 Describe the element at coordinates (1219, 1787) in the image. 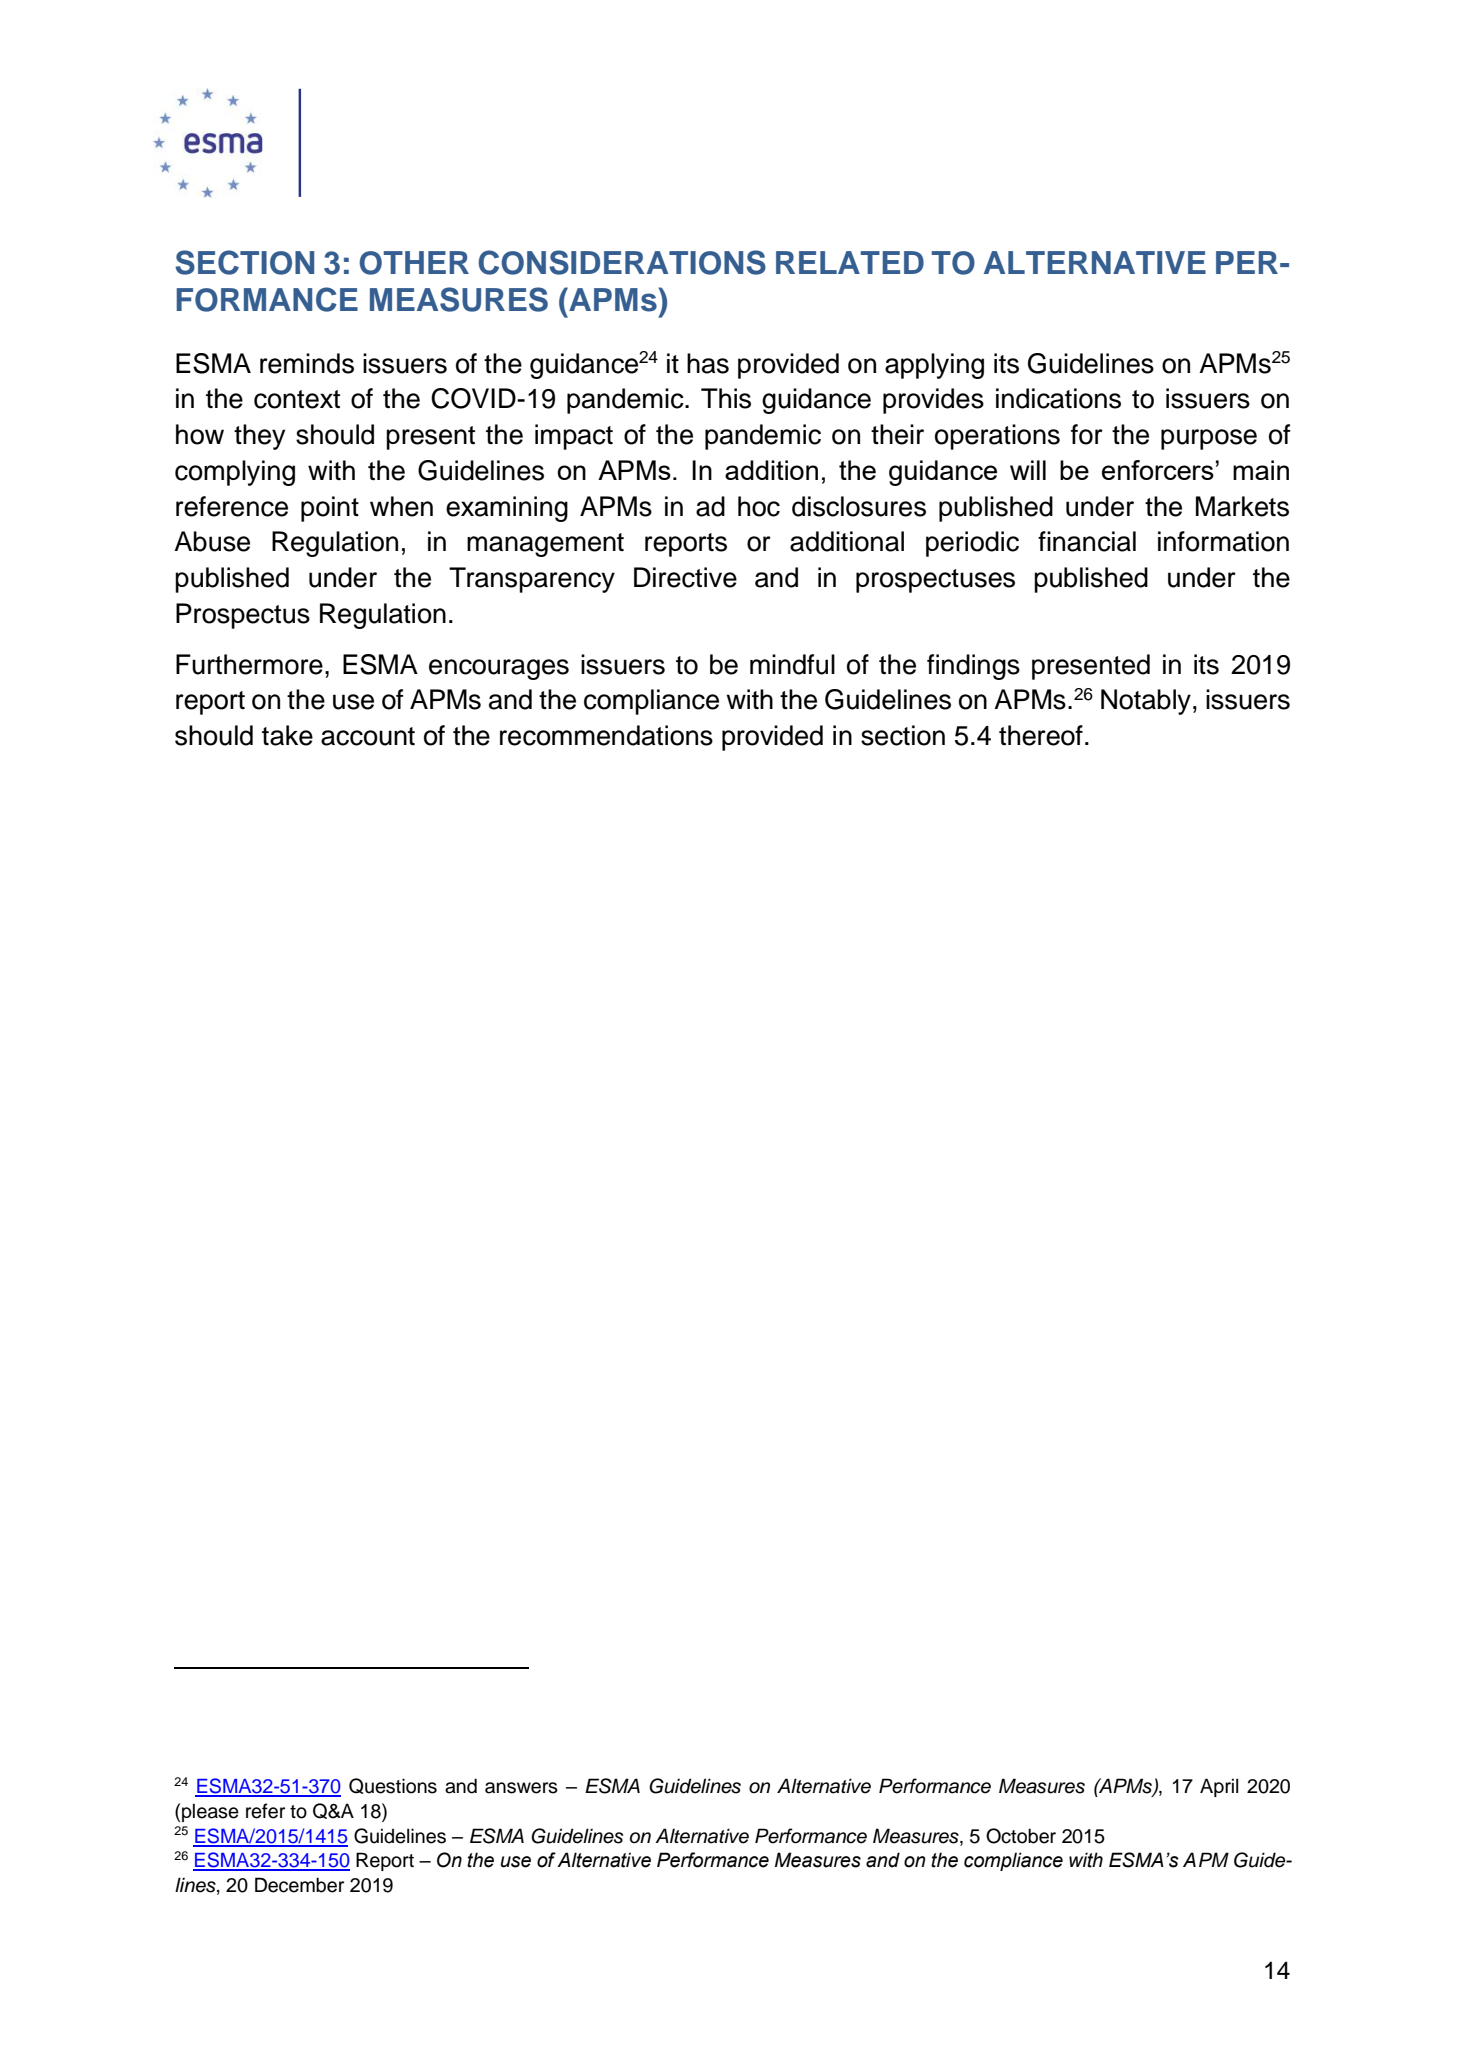

I see `April` at that location.
